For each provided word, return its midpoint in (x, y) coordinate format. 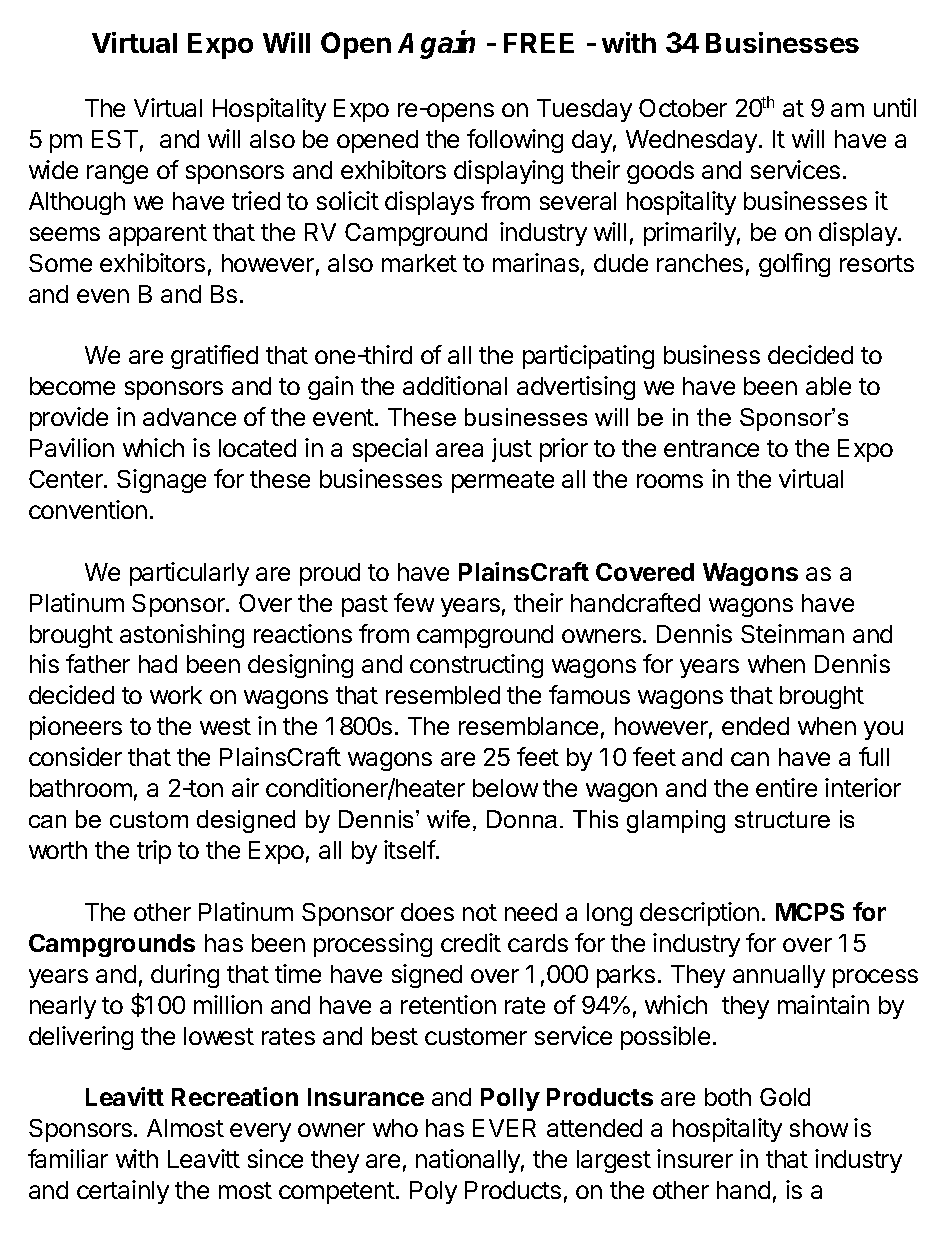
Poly (433, 1192)
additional (455, 385)
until (895, 107)
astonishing (182, 636)
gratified (214, 357)
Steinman (792, 633)
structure (782, 819)
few (414, 602)
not (480, 912)
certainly (123, 1192)
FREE (539, 43)
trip (154, 852)
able (828, 386)
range (117, 174)
